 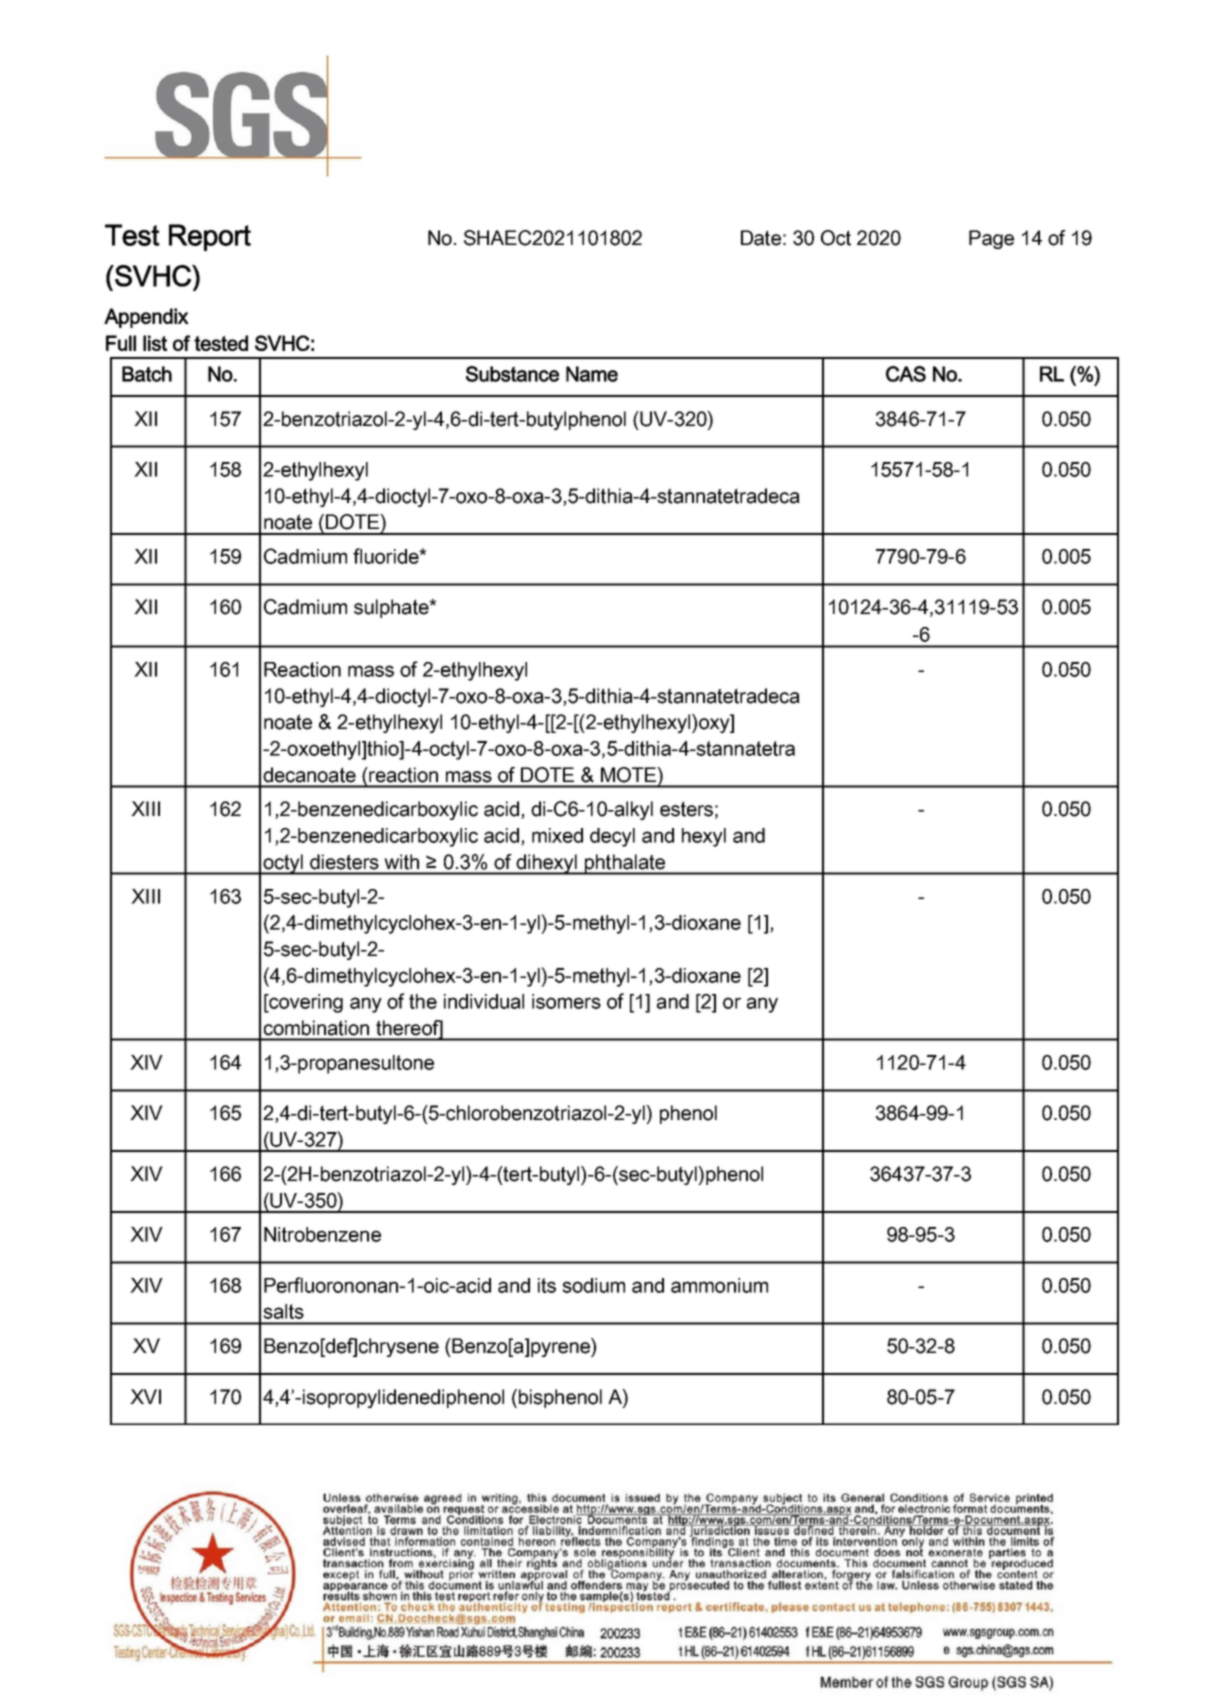 I want to click on Report, so click(x=210, y=237).
